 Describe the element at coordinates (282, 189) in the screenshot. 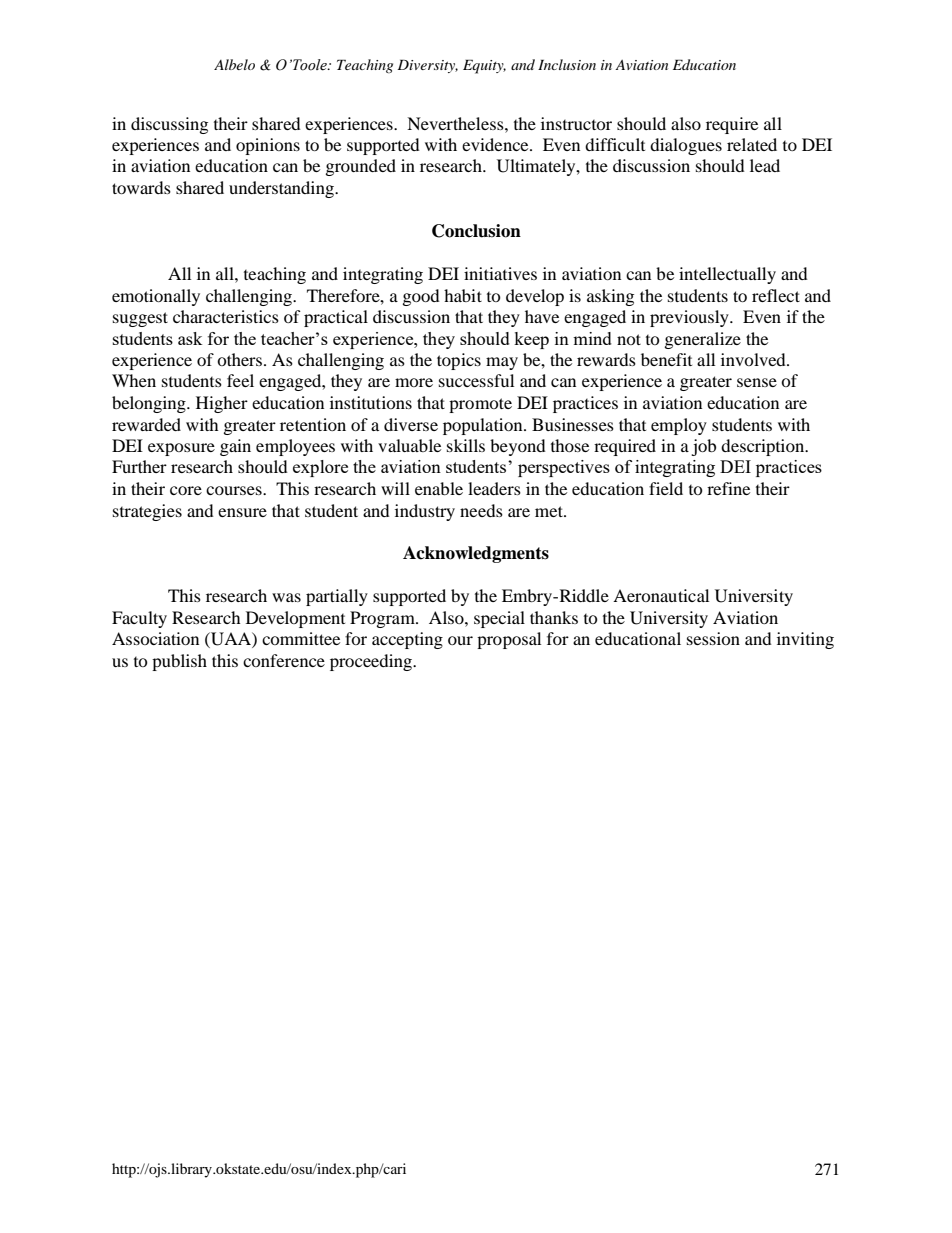

I see `understanding` at that location.
